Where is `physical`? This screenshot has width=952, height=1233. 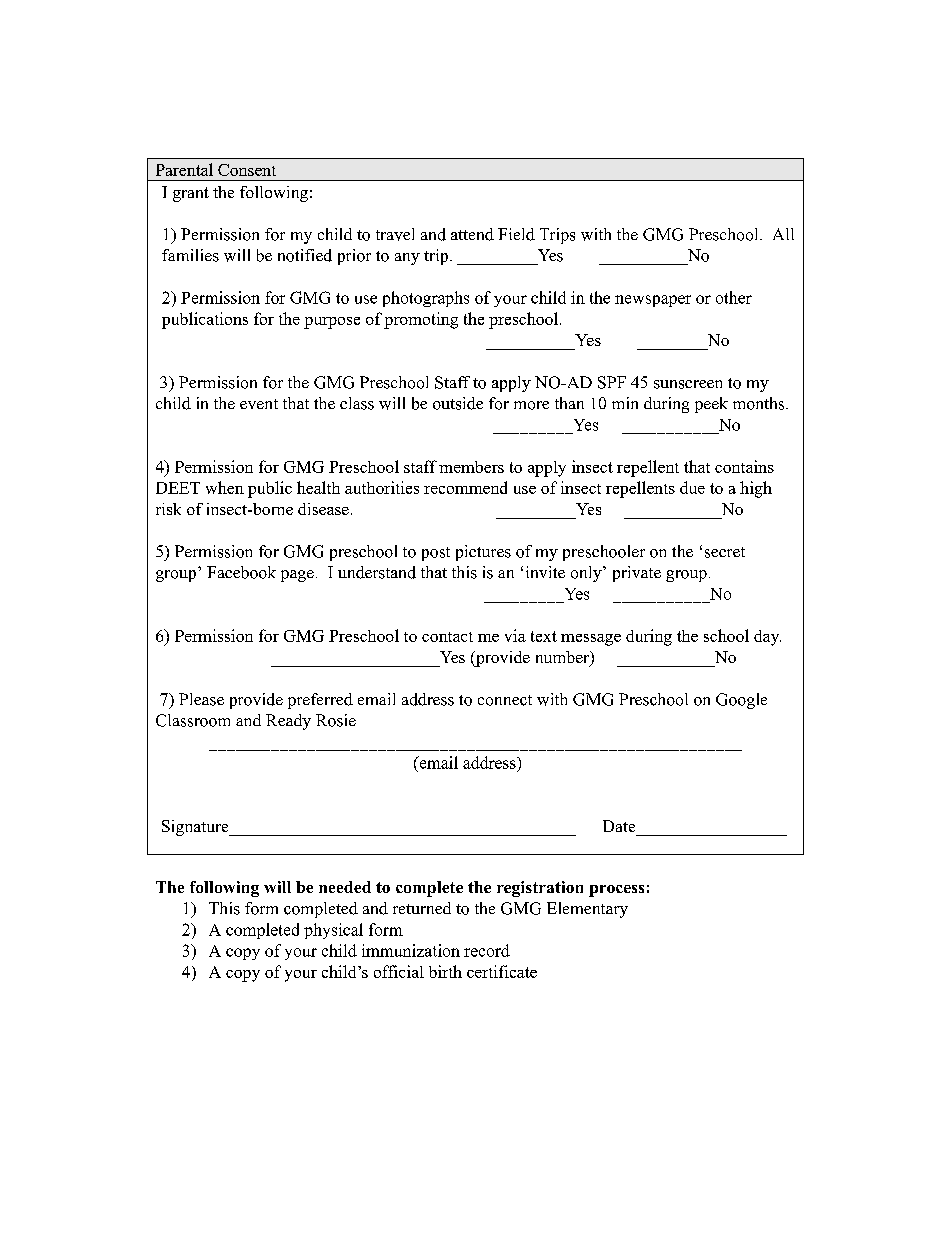
physical is located at coordinates (333, 931).
